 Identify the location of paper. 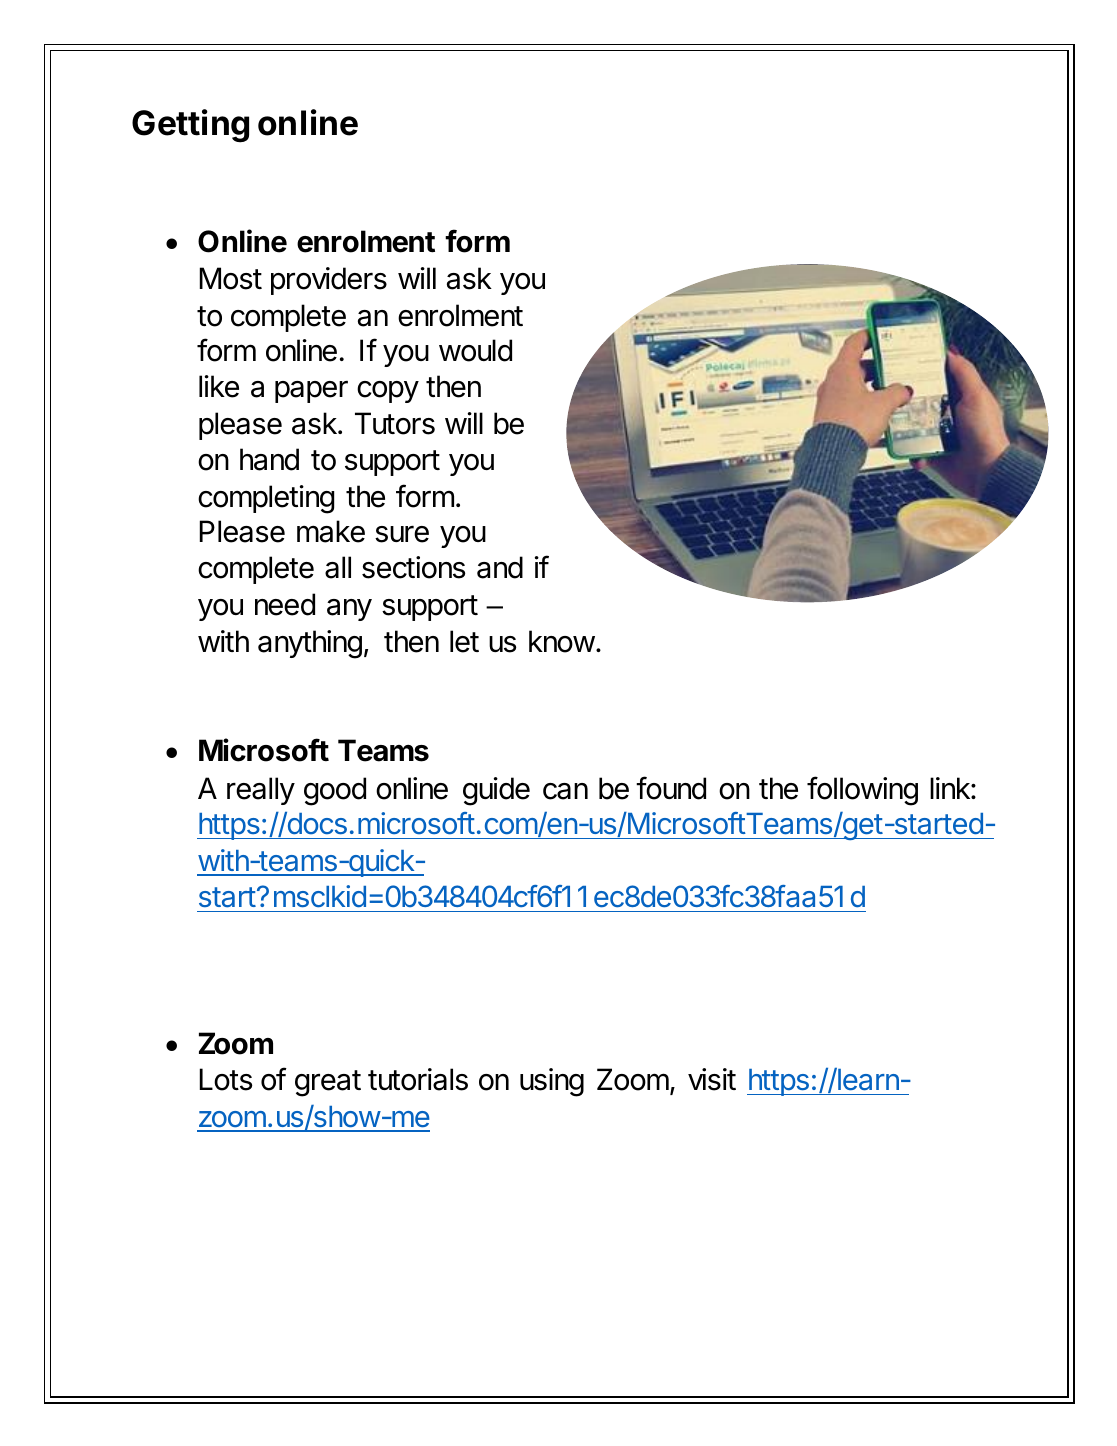
(311, 392).
